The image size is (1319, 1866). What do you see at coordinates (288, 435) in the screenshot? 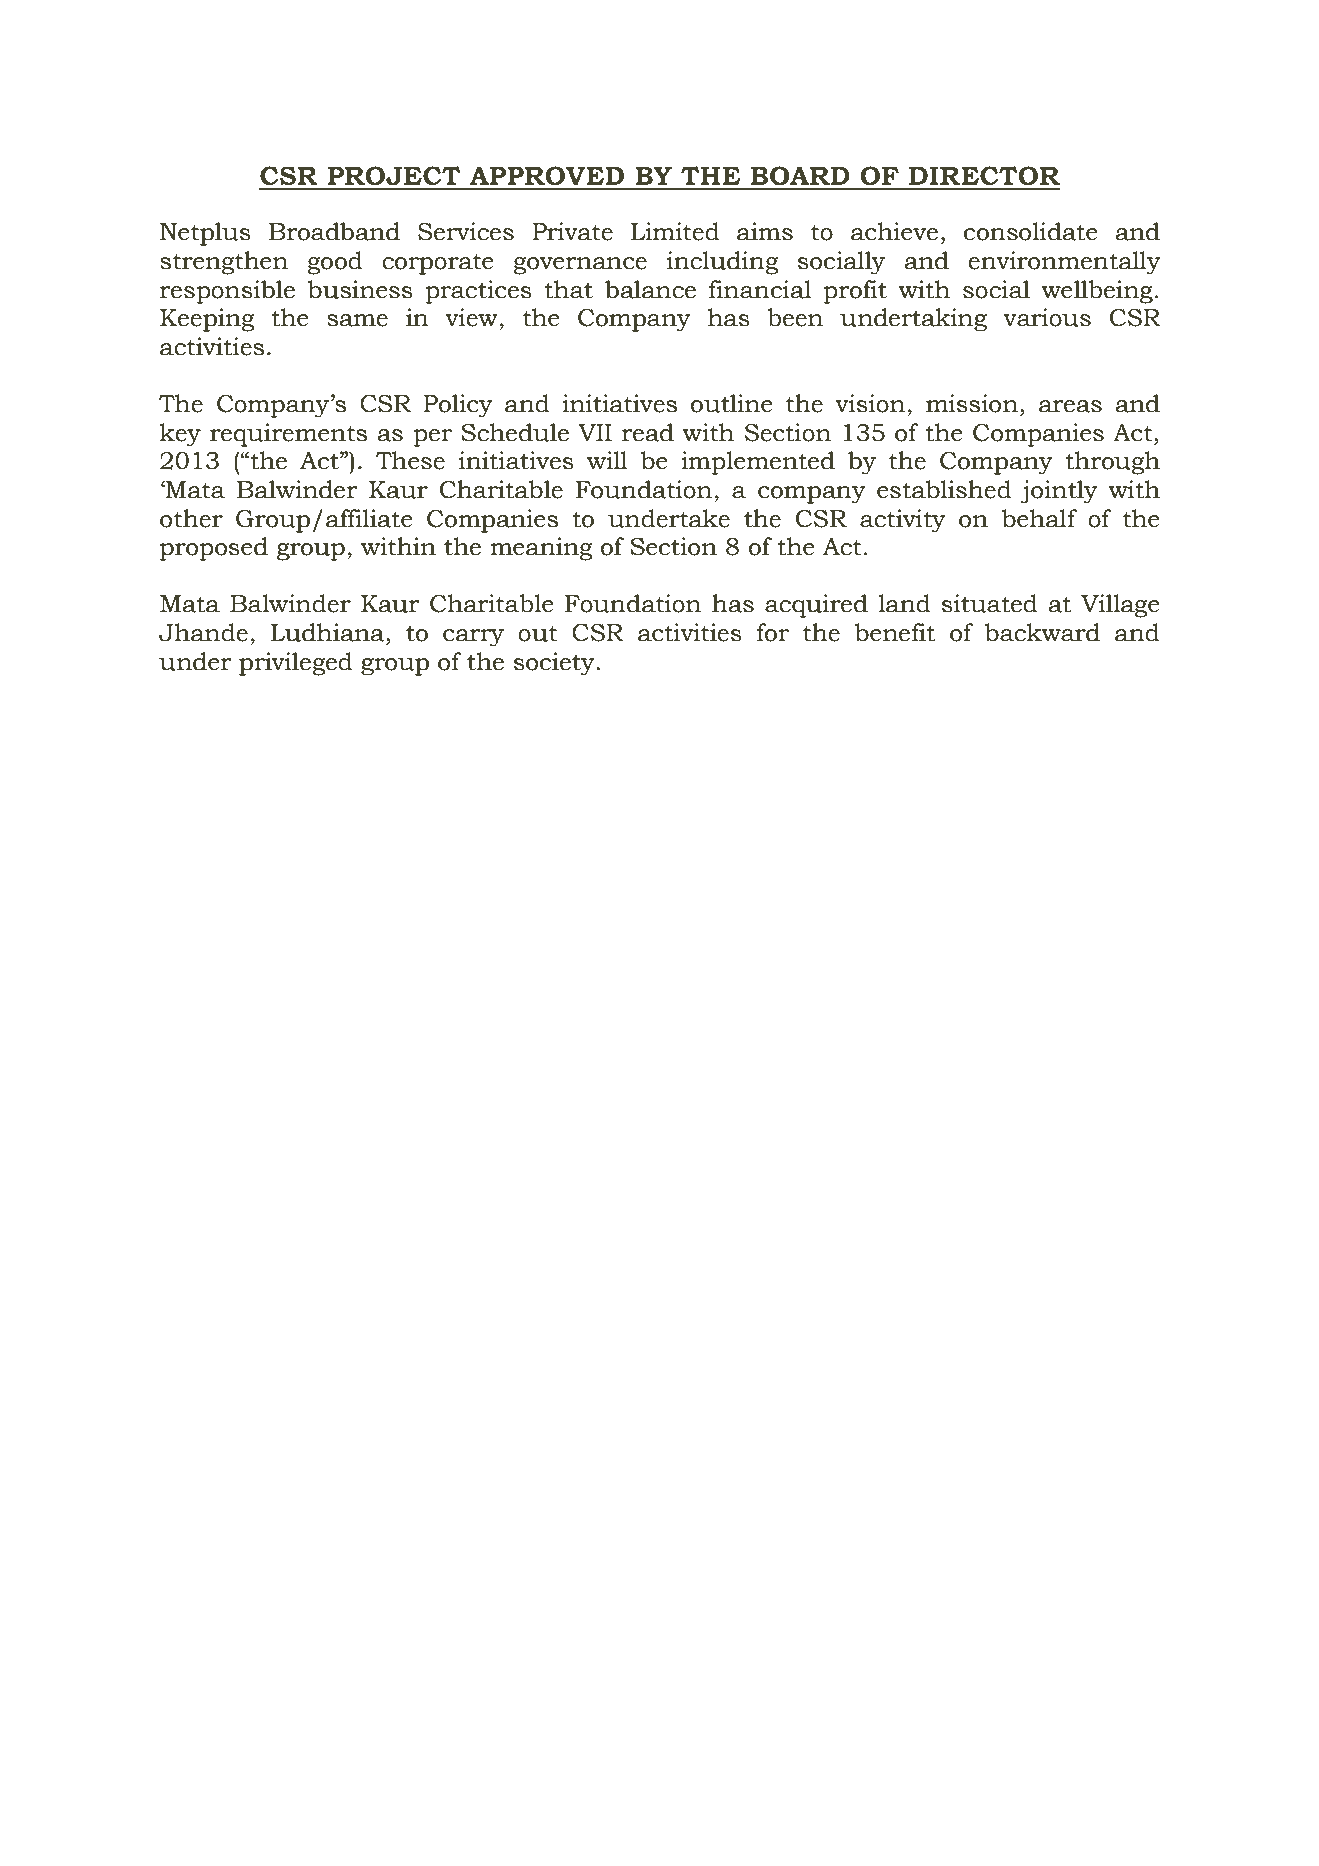
I see `requirements` at bounding box center [288, 435].
